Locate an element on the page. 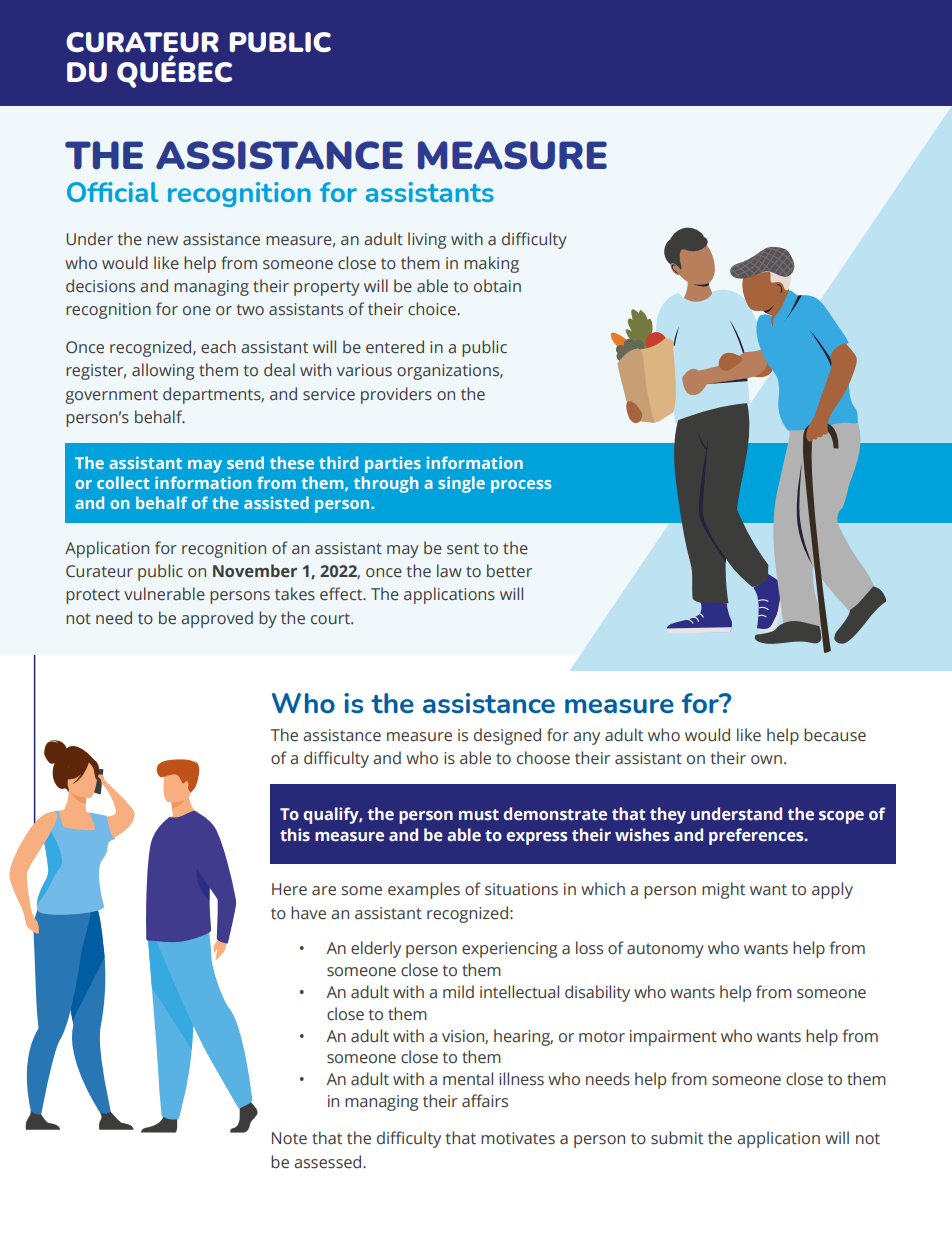  process is located at coordinates (521, 486).
